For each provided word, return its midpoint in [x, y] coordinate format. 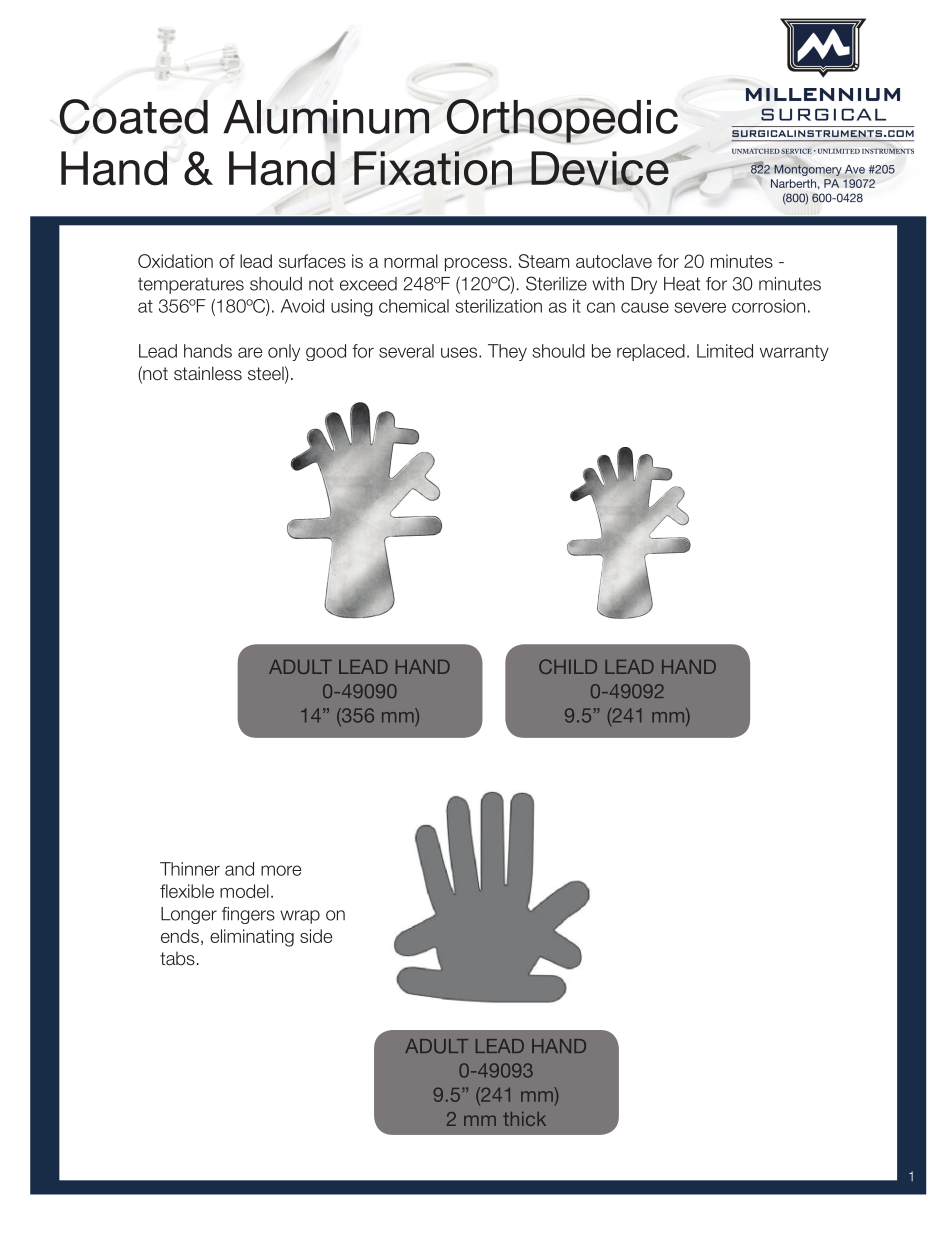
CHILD [568, 666]
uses [460, 352]
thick [524, 1119]
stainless [208, 373]
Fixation [434, 168]
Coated [133, 116]
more [281, 870]
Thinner [190, 869]
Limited [725, 351]
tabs [177, 959]
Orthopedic [562, 121]
